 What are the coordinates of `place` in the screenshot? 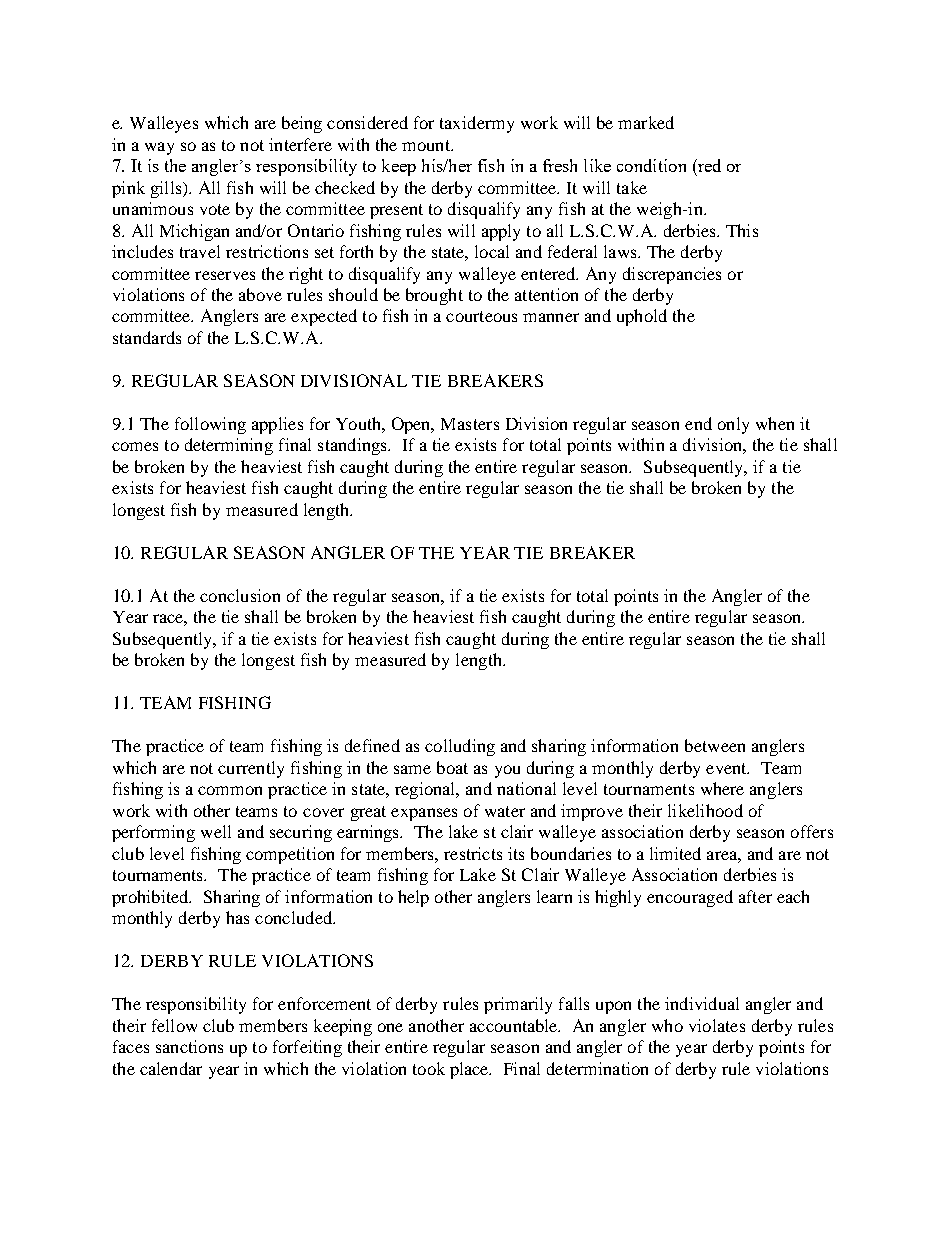 It's located at (470, 1070).
